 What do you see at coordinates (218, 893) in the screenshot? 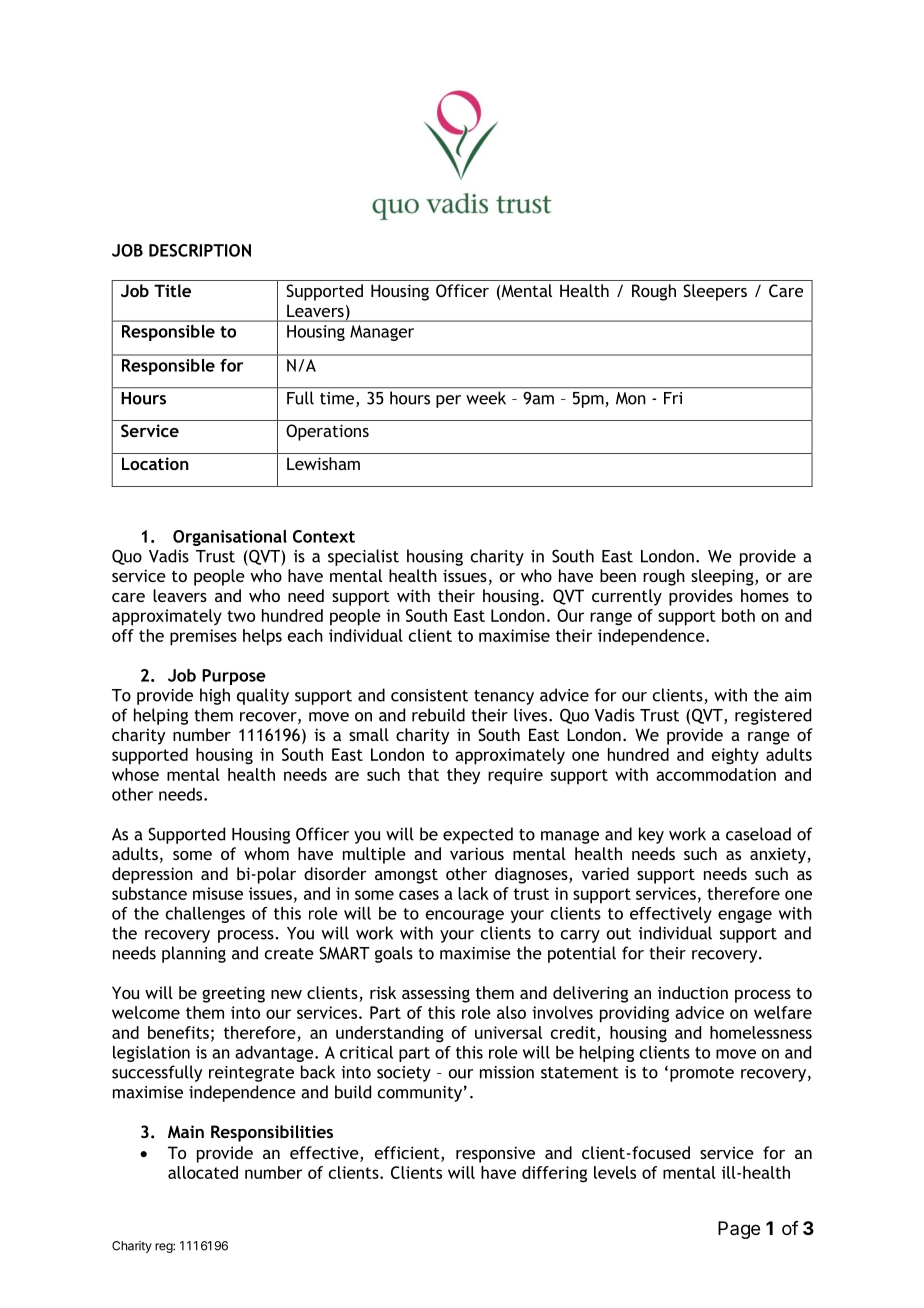
I see `misuse` at bounding box center [218, 893].
